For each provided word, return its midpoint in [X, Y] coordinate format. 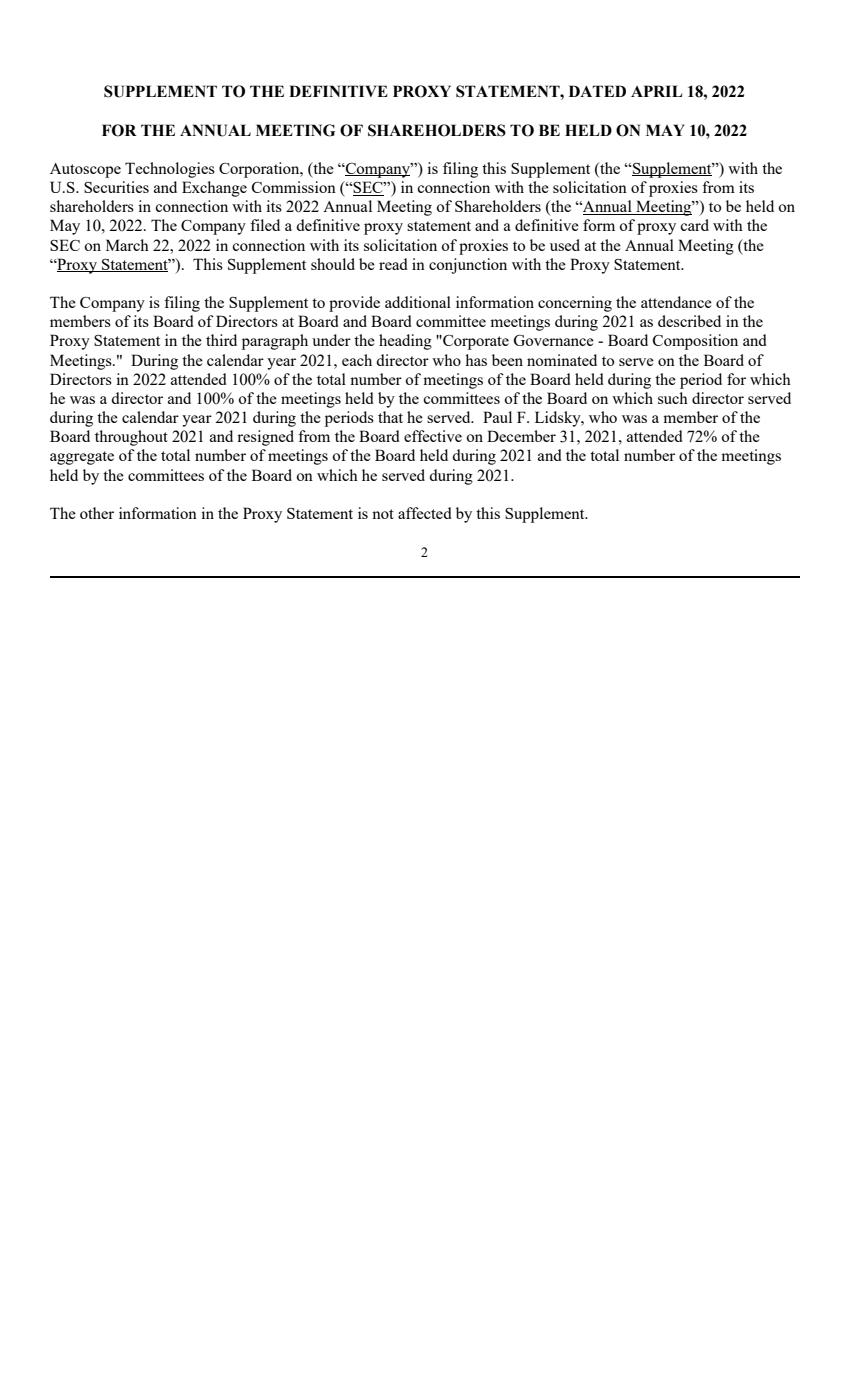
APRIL [656, 91]
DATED [597, 91]
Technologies [170, 170]
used [565, 245]
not [383, 514]
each [357, 360]
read [393, 264]
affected [425, 513]
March [127, 245]
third [221, 340]
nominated [562, 360]
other [97, 513]
